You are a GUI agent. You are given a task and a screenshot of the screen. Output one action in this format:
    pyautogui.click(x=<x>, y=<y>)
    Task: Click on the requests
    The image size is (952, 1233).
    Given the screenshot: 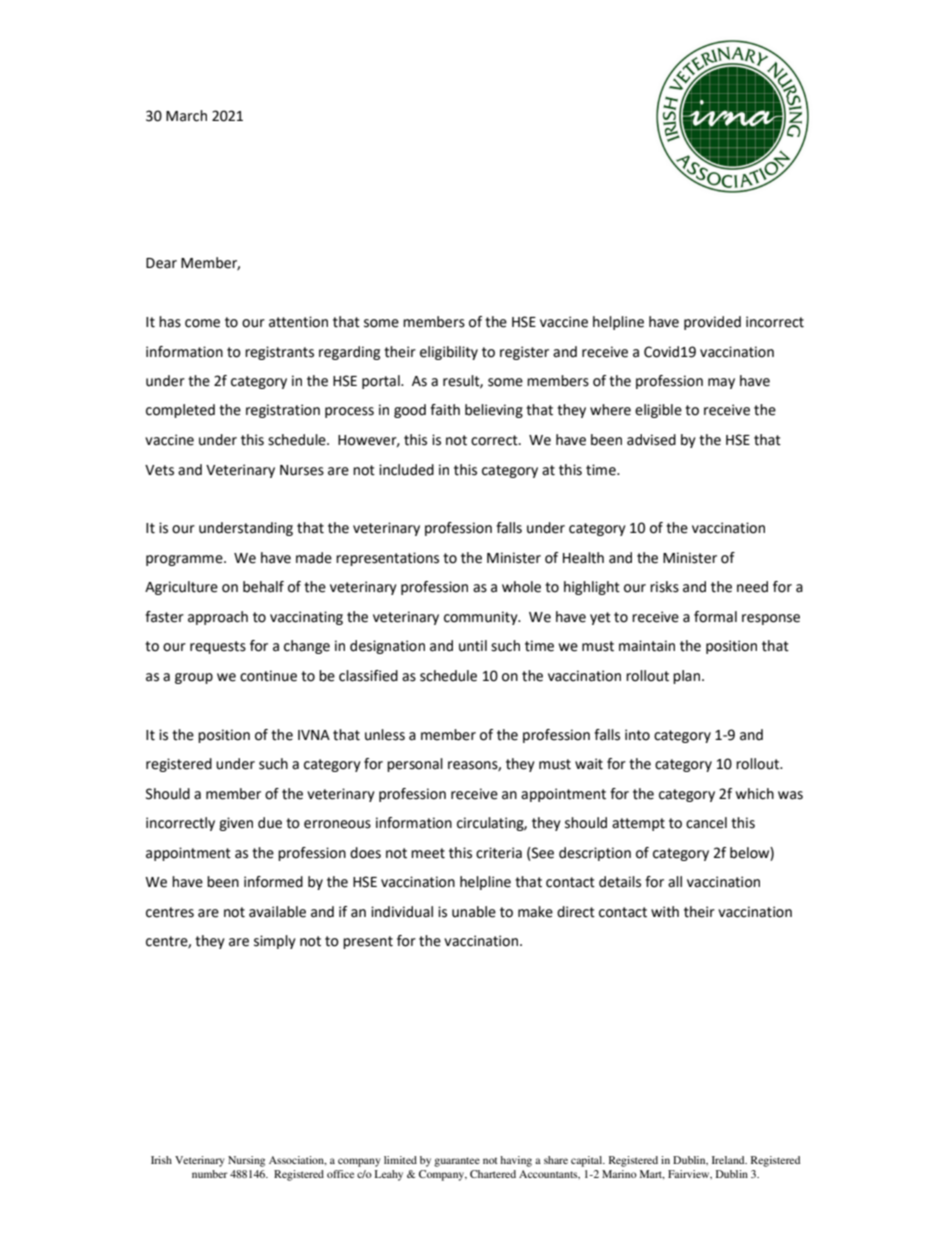 What is the action you would take?
    pyautogui.click(x=218, y=647)
